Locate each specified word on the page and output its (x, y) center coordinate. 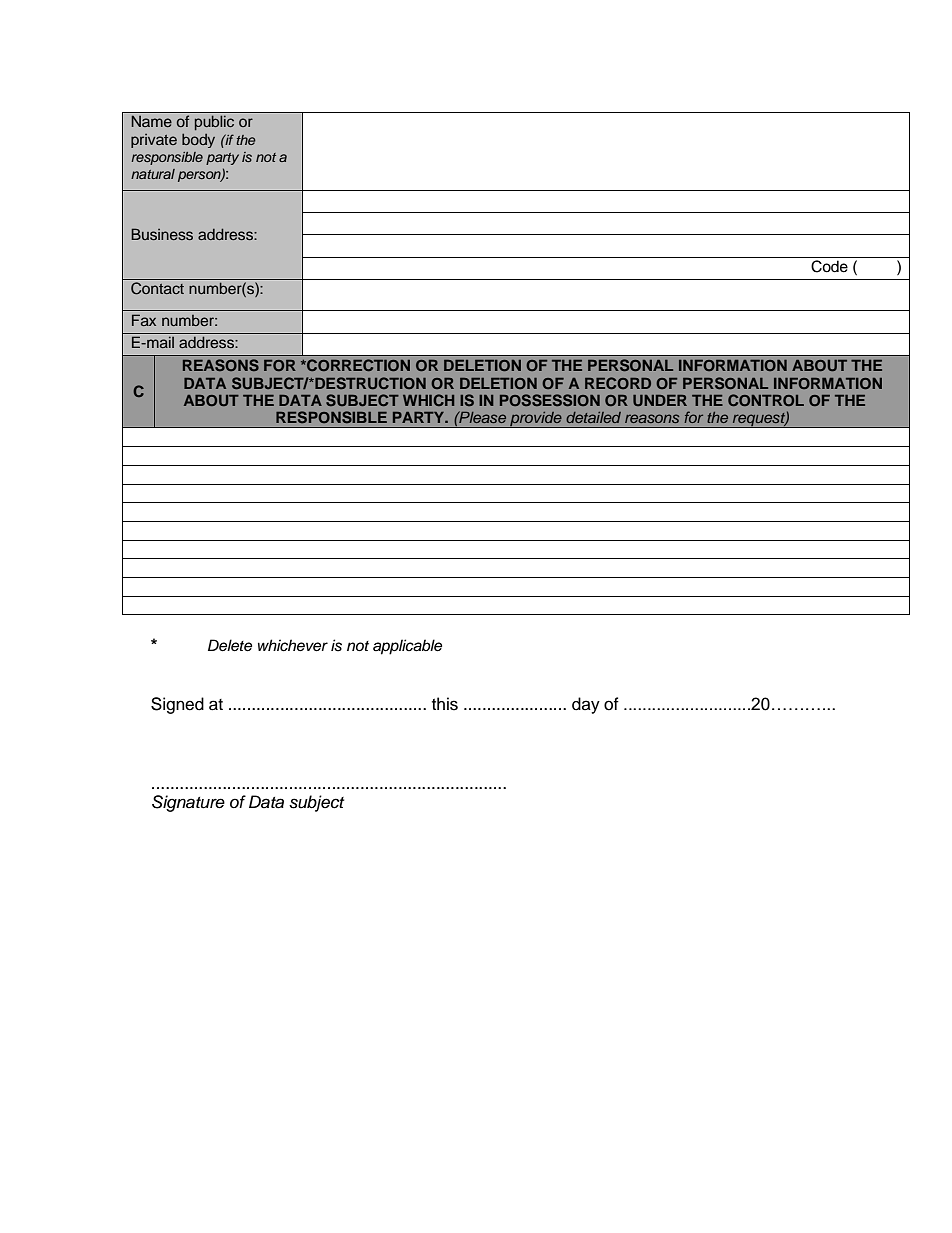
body (198, 140)
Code (829, 266)
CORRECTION (357, 365)
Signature (188, 803)
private (154, 141)
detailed (593, 417)
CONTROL (766, 400)
